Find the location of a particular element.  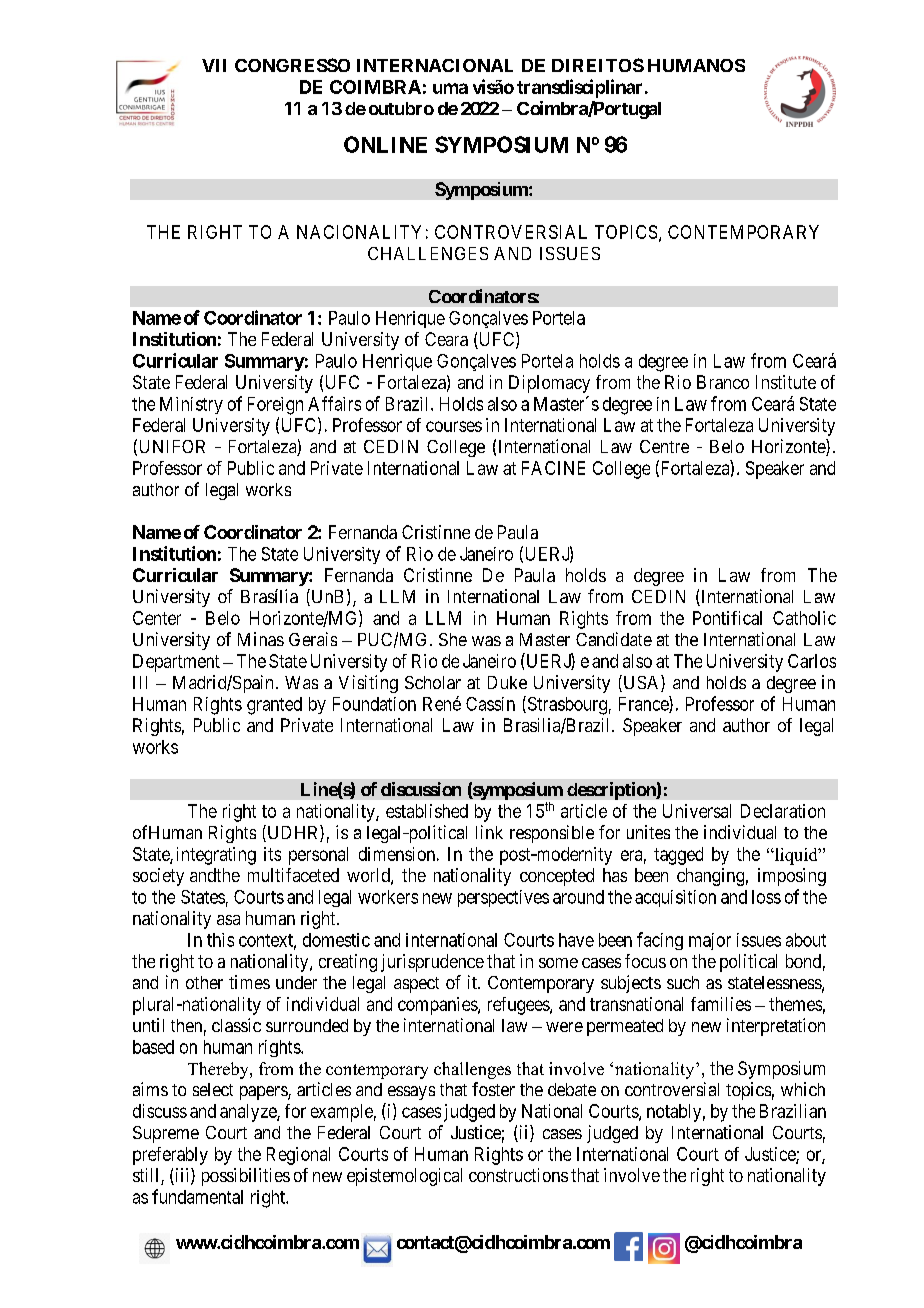

INTERNACIONAL is located at coordinates (435, 65).
